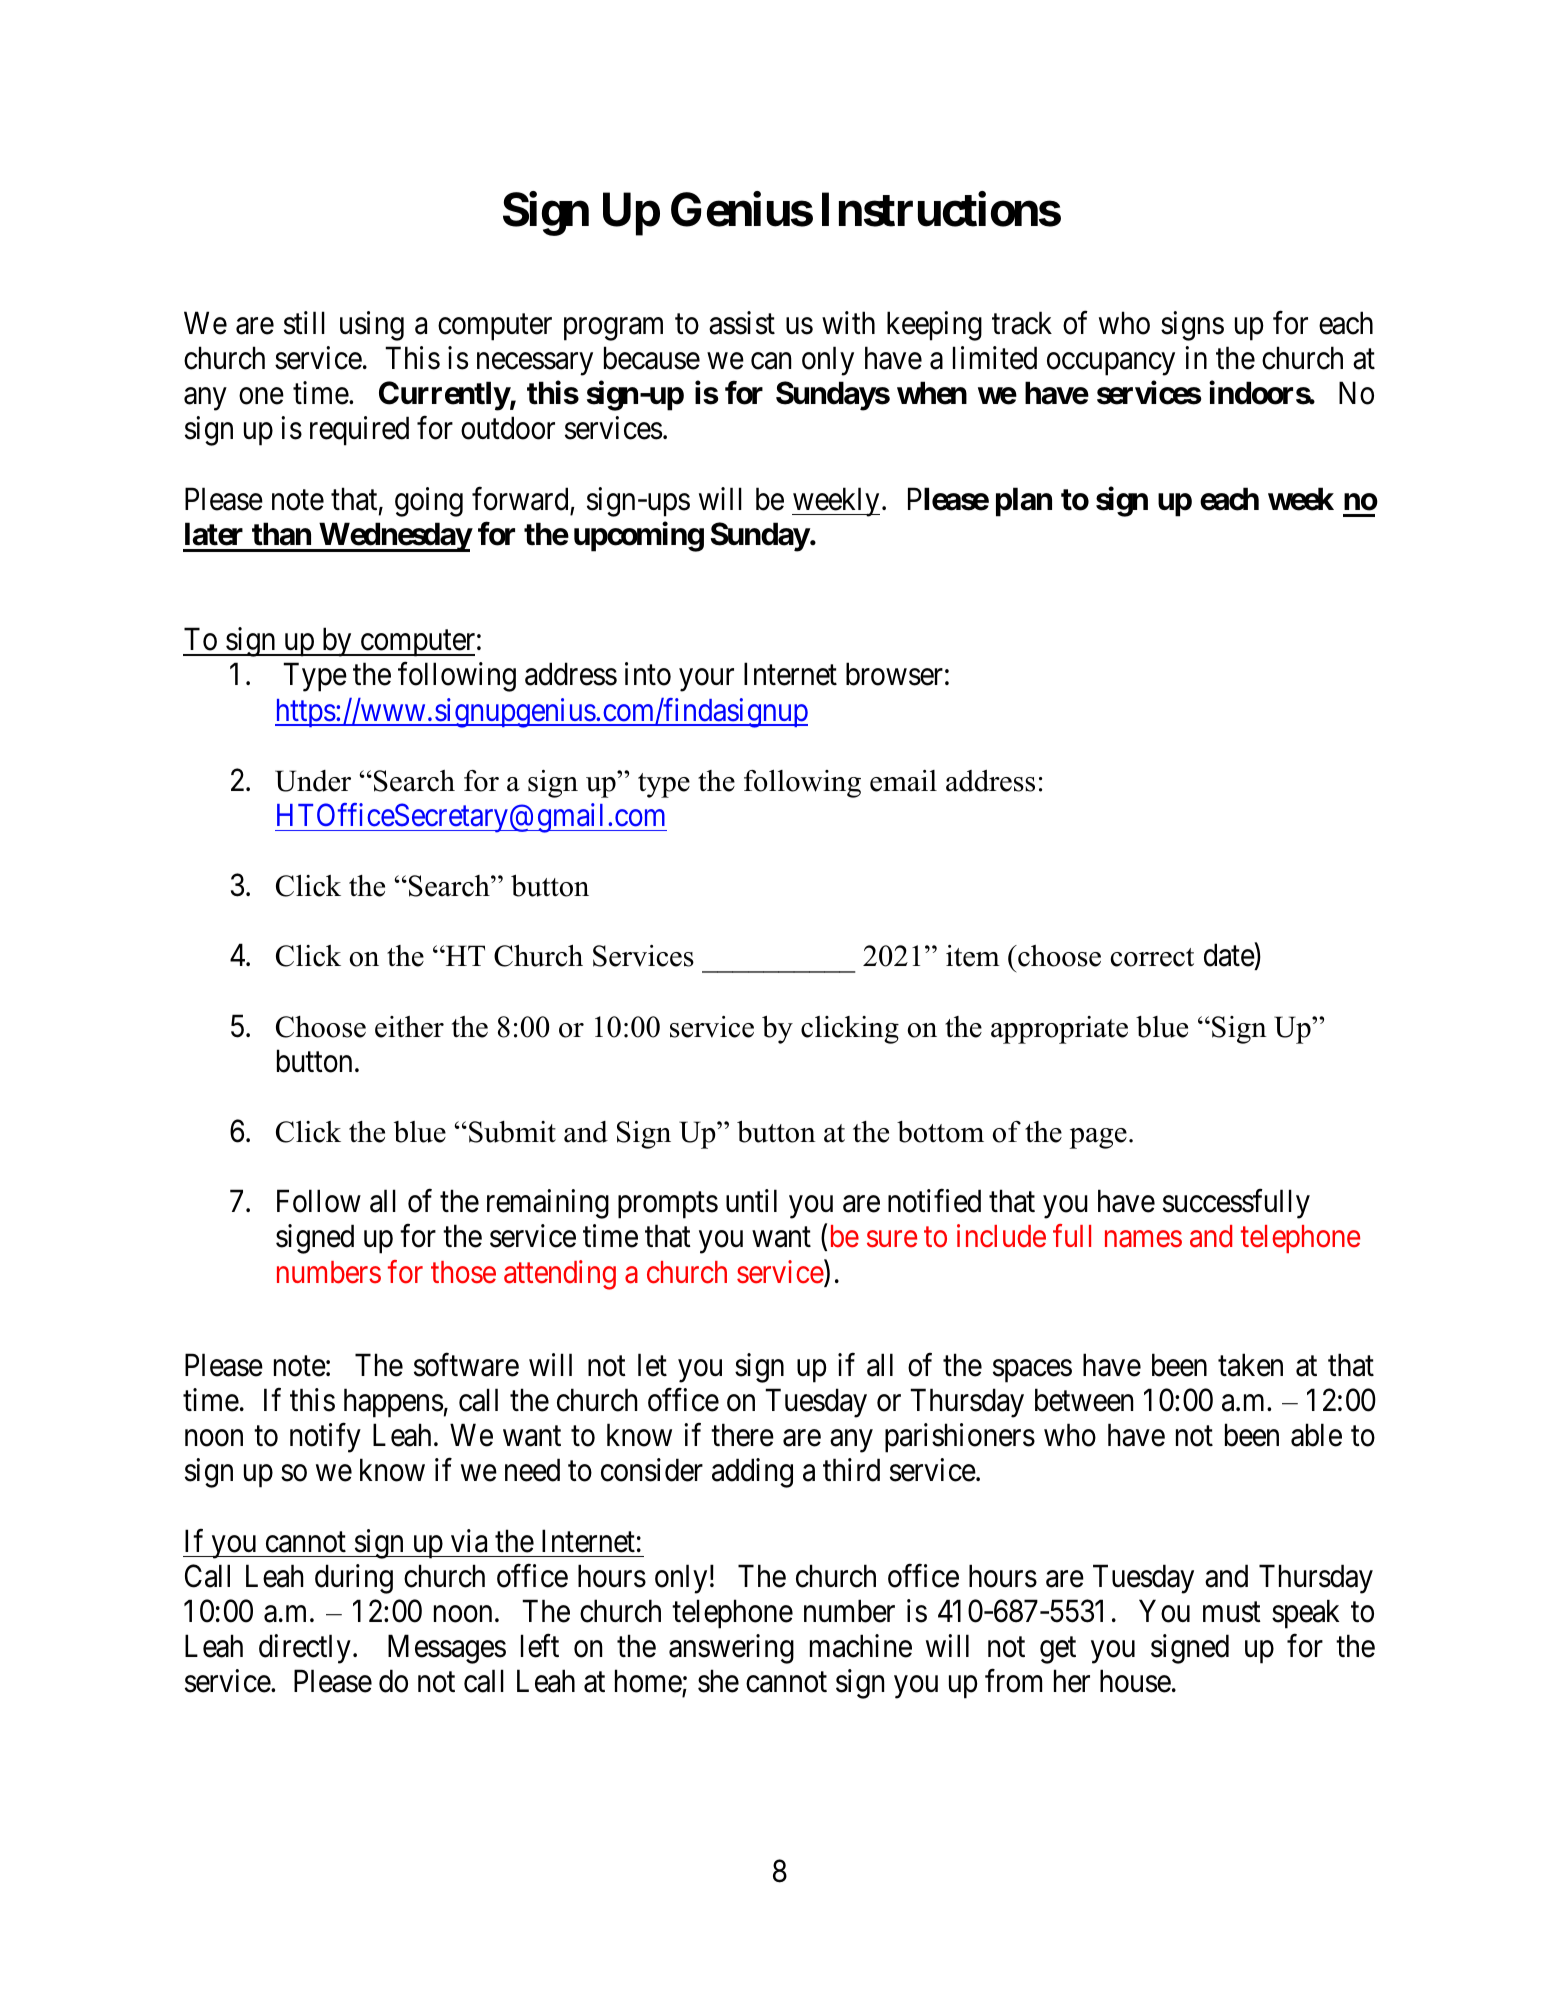 Image resolution: width=1558 pixels, height=2016 pixels. What do you see at coordinates (903, 781) in the document?
I see `email` at bounding box center [903, 781].
